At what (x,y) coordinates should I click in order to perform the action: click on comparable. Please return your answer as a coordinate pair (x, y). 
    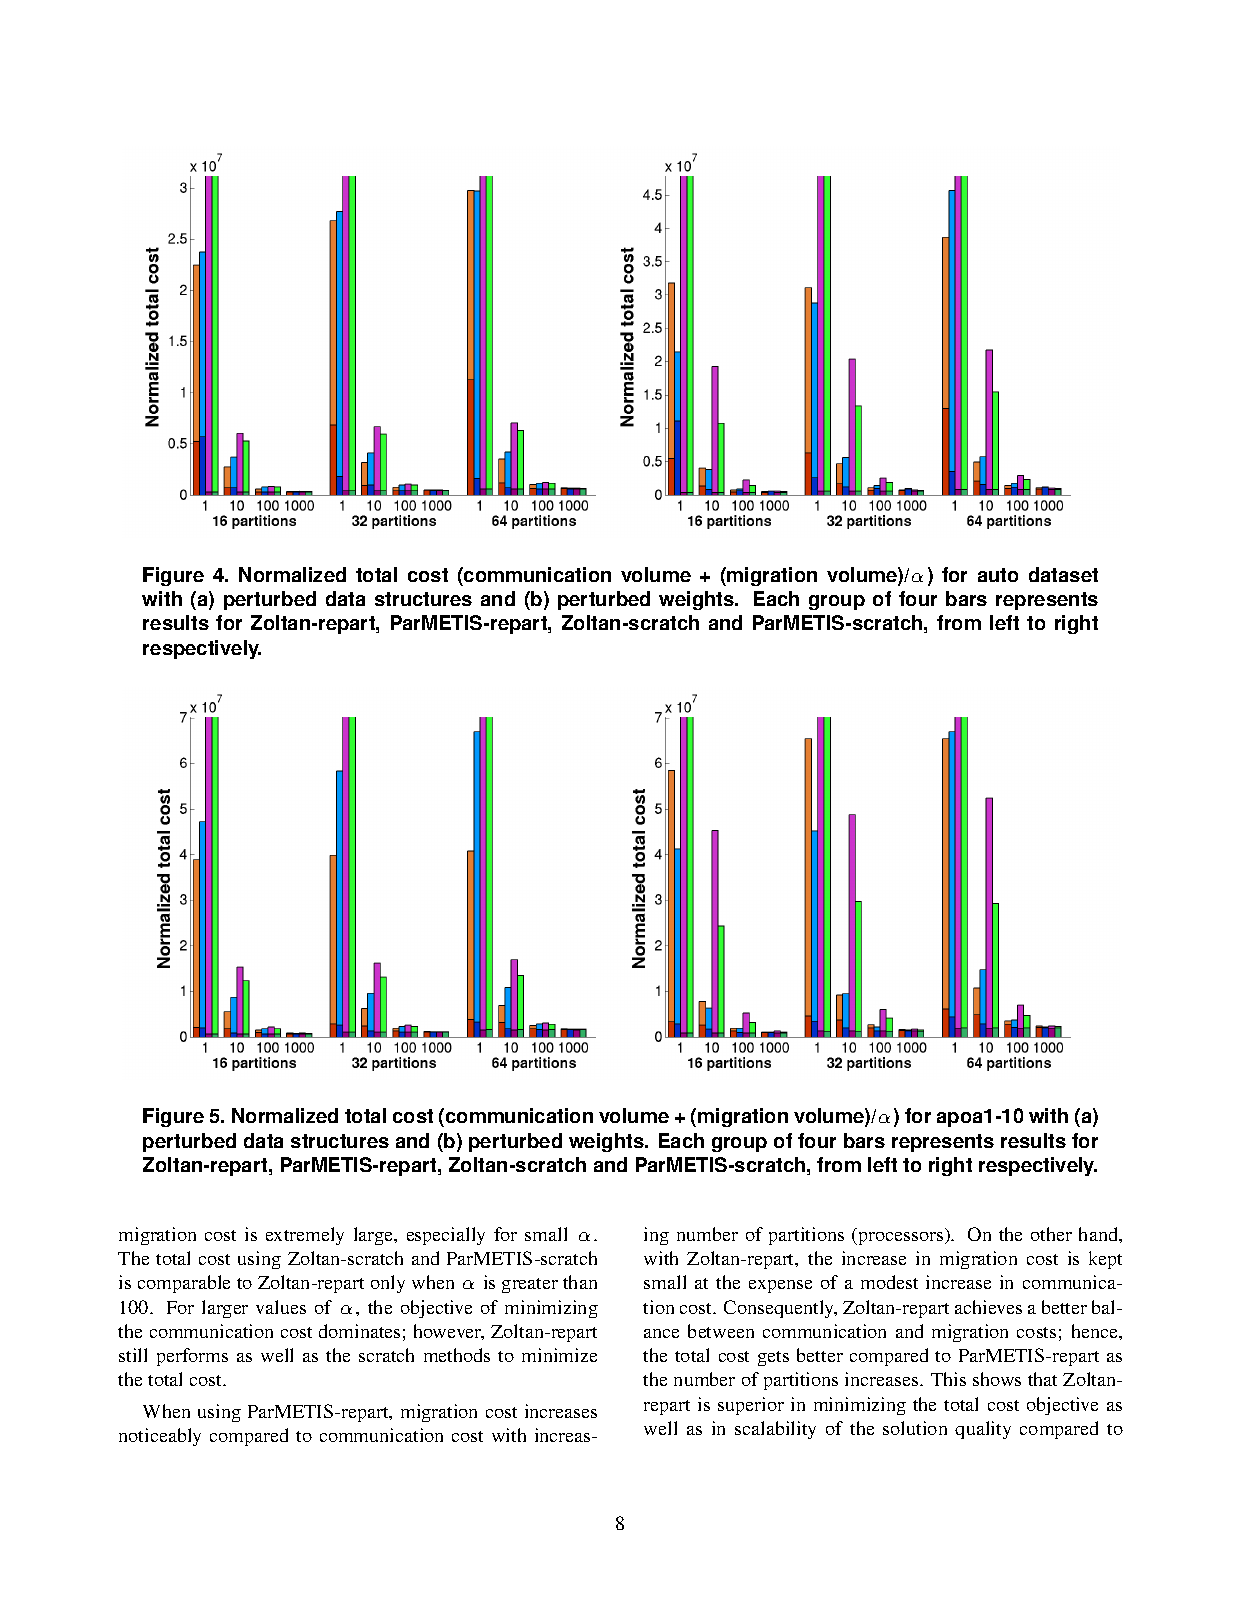
    Looking at the image, I should click on (184, 1284).
